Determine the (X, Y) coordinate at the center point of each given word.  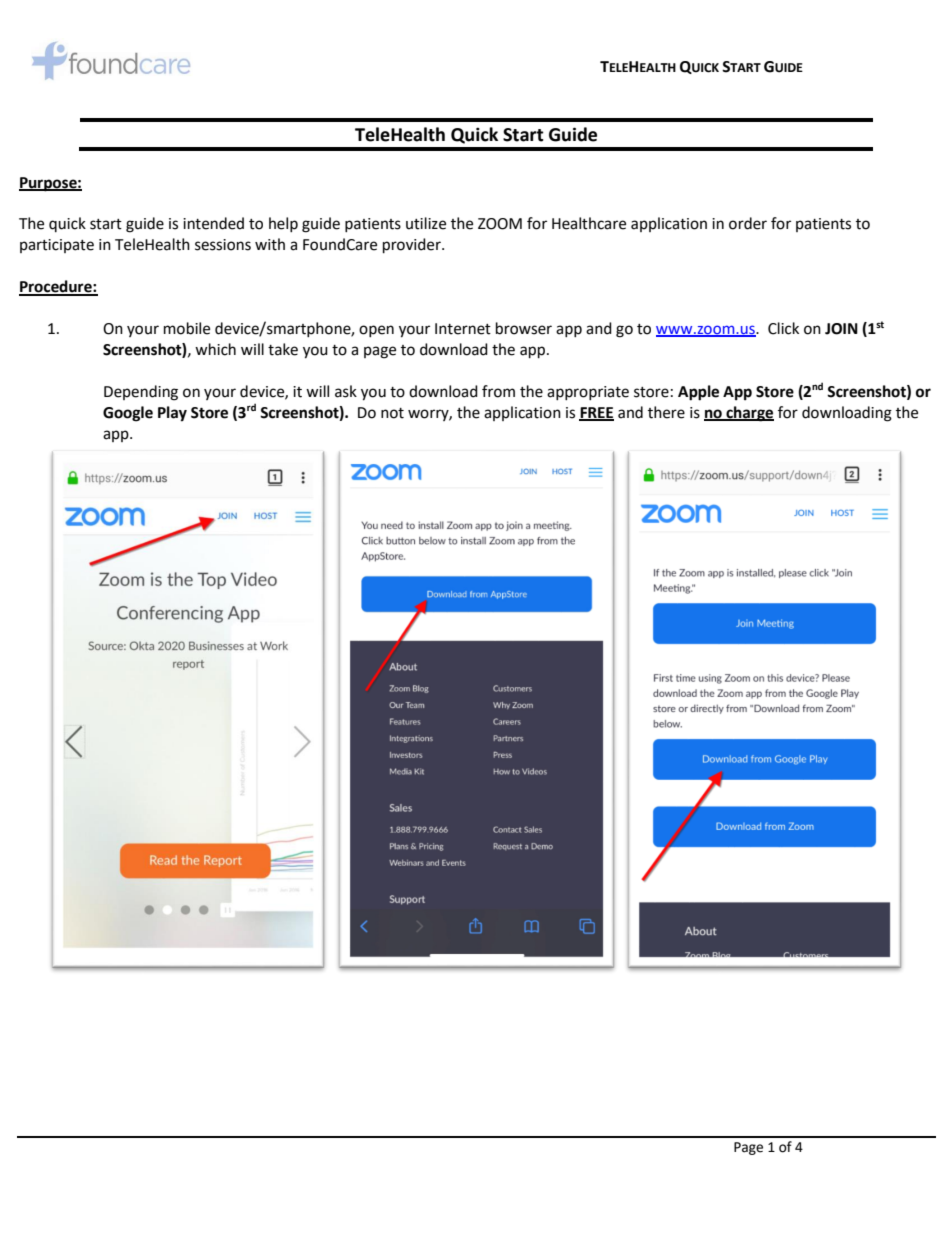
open (376, 331)
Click (783, 328)
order (748, 223)
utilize (426, 223)
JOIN (841, 329)
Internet (463, 329)
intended (213, 223)
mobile (187, 328)
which (215, 349)
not (392, 413)
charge (749, 414)
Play (172, 414)
